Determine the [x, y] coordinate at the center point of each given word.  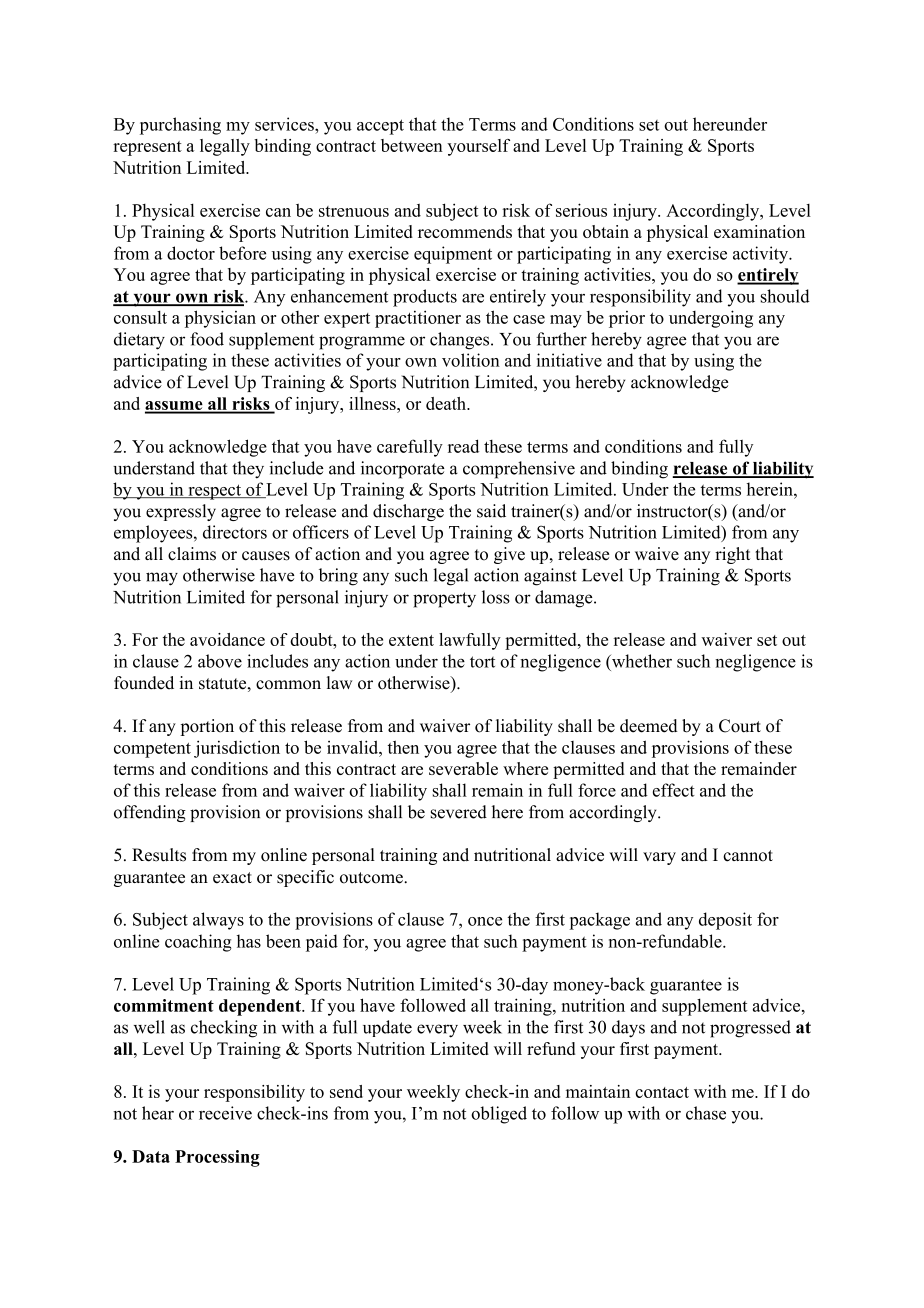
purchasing [180, 126]
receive [225, 1113]
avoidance [227, 639]
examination [759, 231]
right [732, 555]
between [412, 145]
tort [482, 662]
